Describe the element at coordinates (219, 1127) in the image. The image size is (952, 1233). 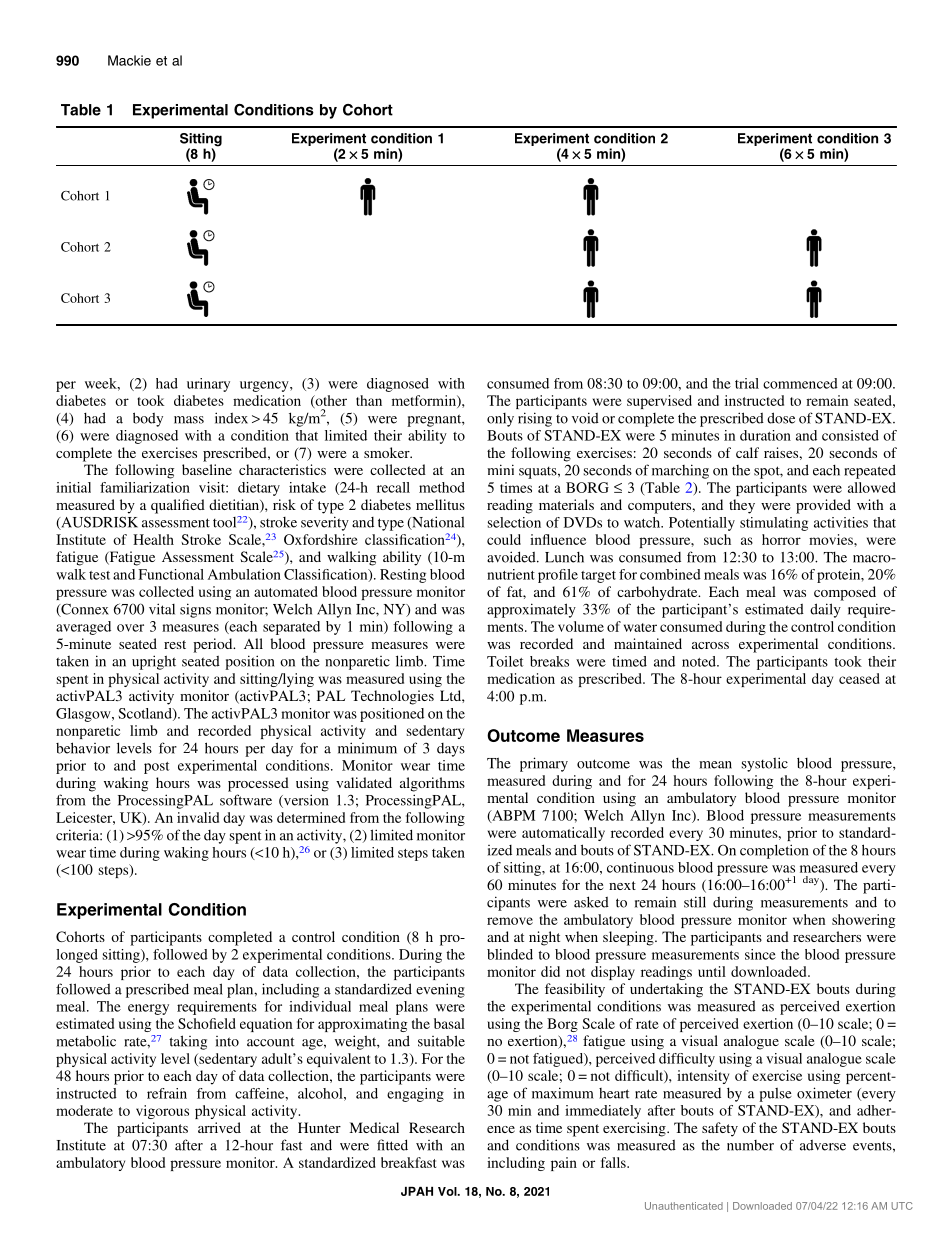
I see `arrived` at that location.
